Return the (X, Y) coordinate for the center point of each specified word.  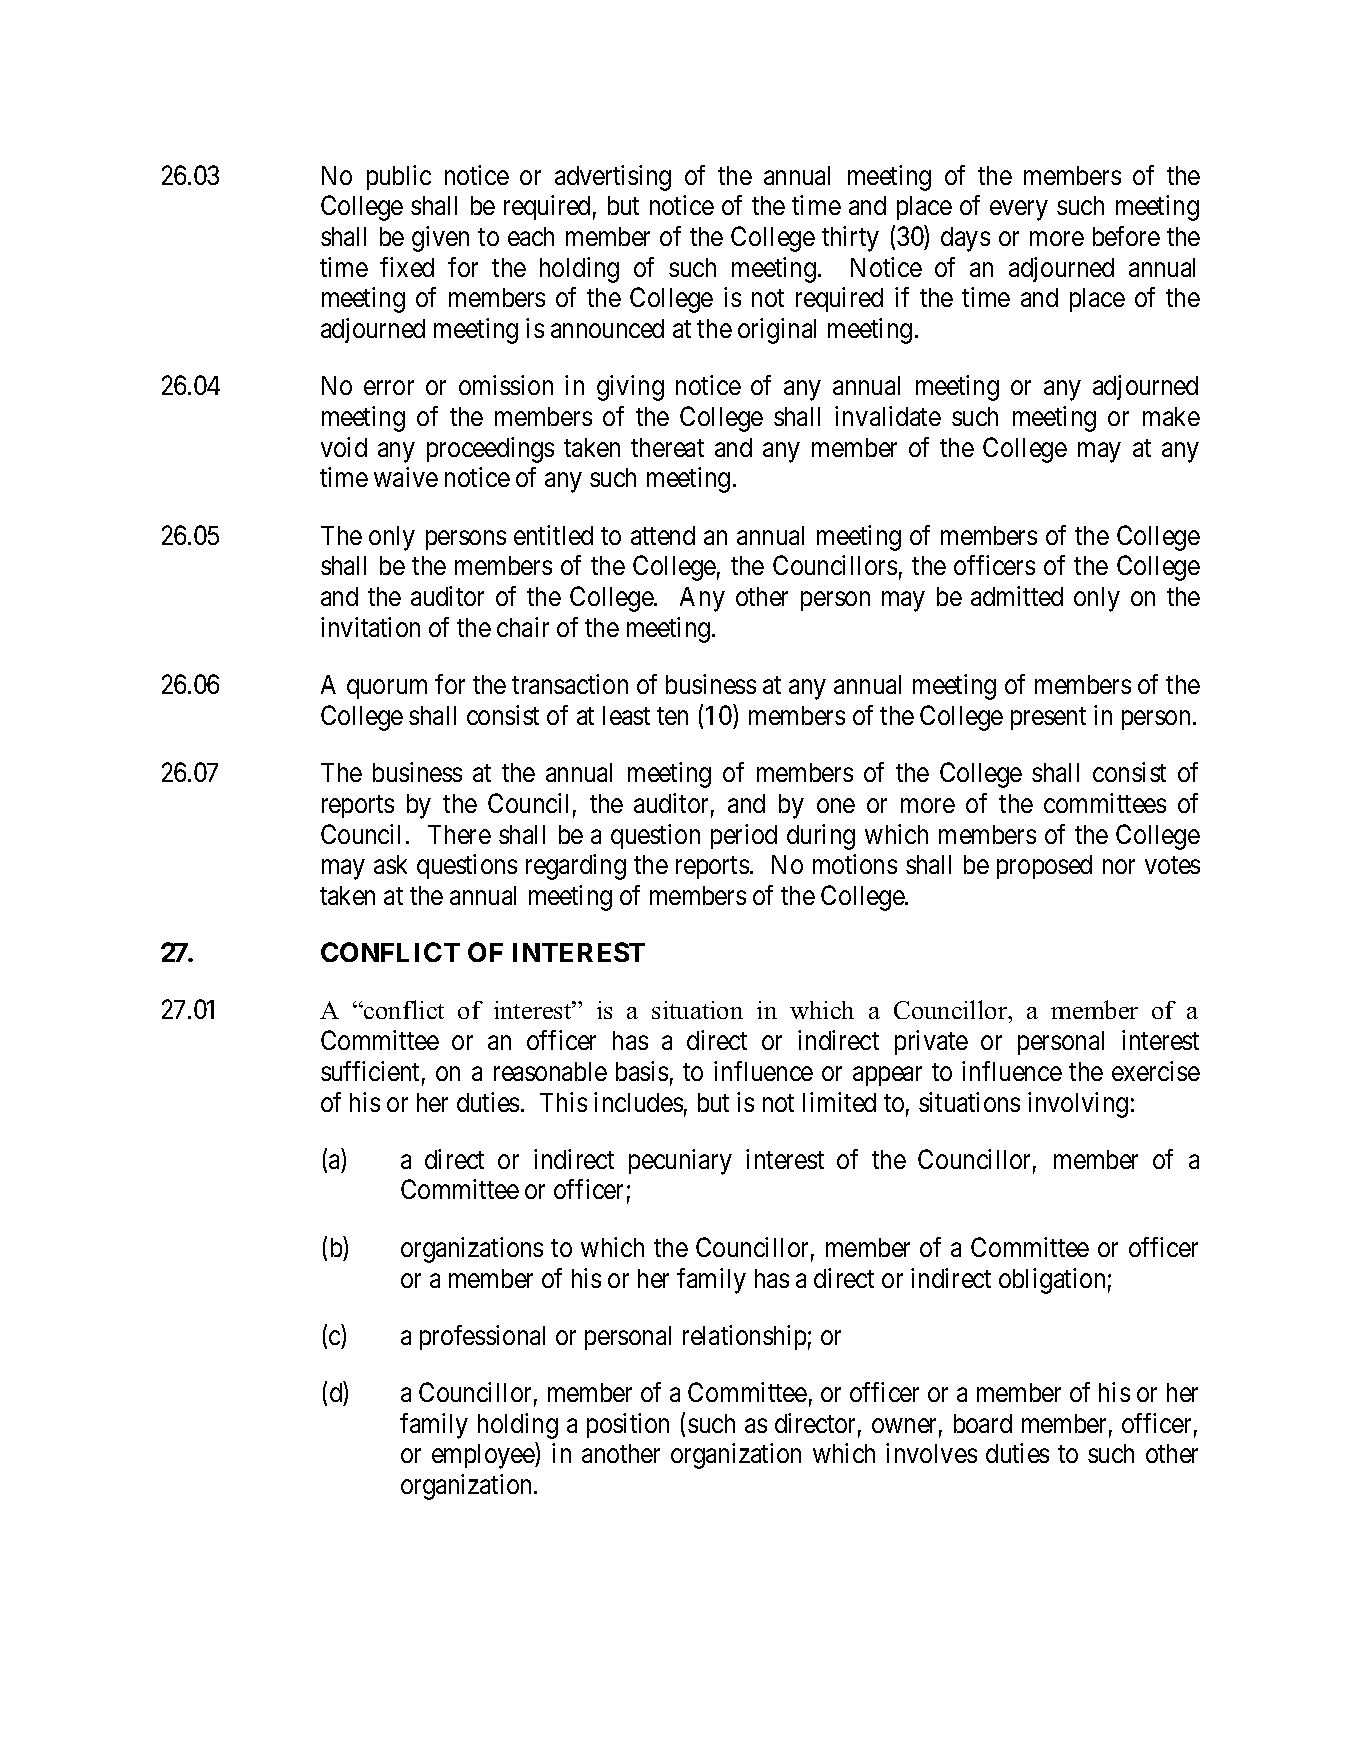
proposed (1044, 867)
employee (484, 1456)
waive (406, 477)
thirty (850, 239)
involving (1078, 1105)
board (983, 1423)
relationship (744, 1337)
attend (663, 535)
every (1018, 211)
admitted (1017, 596)
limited (839, 1102)
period (744, 836)
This (563, 1102)
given (440, 239)
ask (390, 864)
